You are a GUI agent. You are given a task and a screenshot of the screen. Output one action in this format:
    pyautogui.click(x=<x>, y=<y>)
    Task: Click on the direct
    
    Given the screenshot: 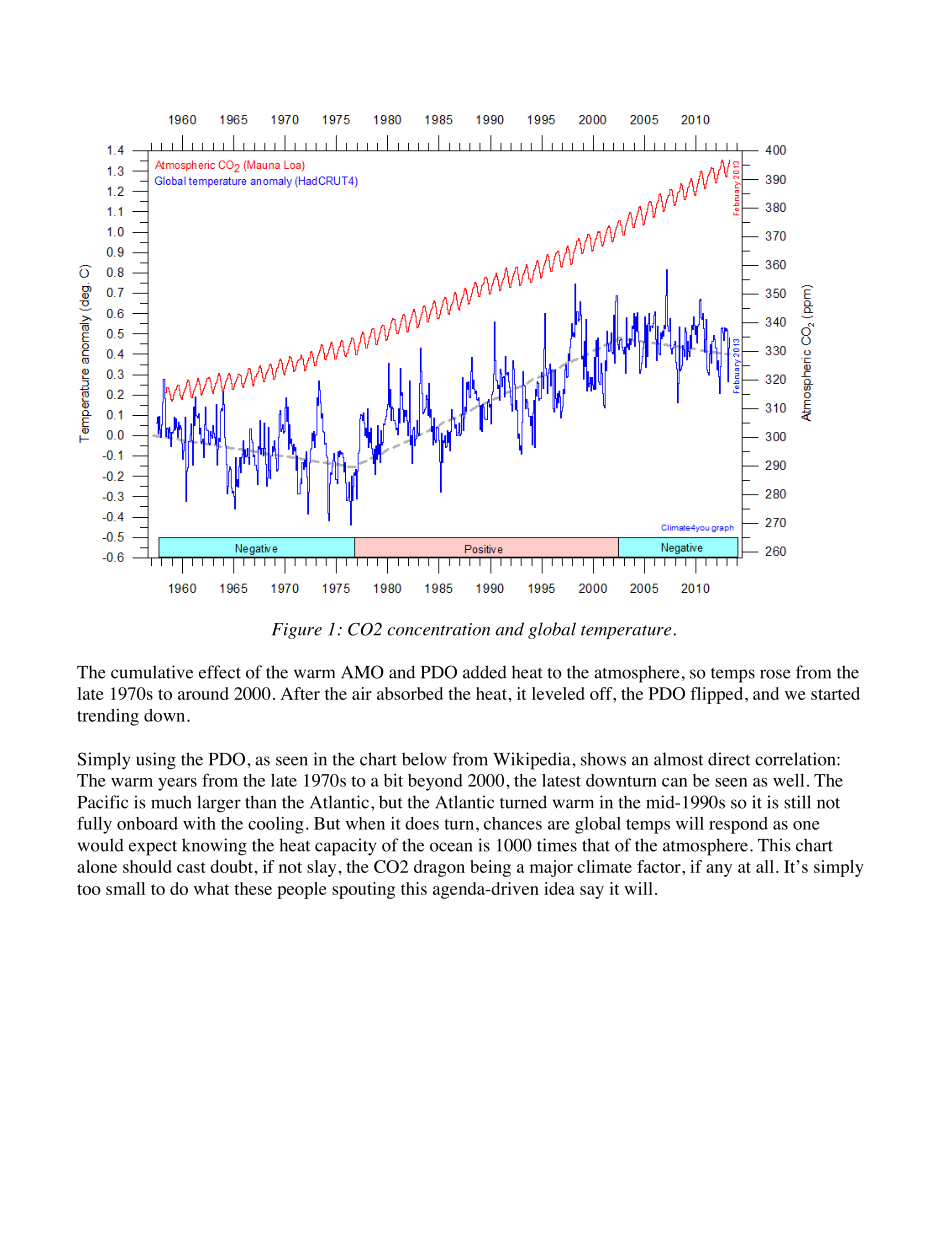 What is the action you would take?
    pyautogui.click(x=729, y=759)
